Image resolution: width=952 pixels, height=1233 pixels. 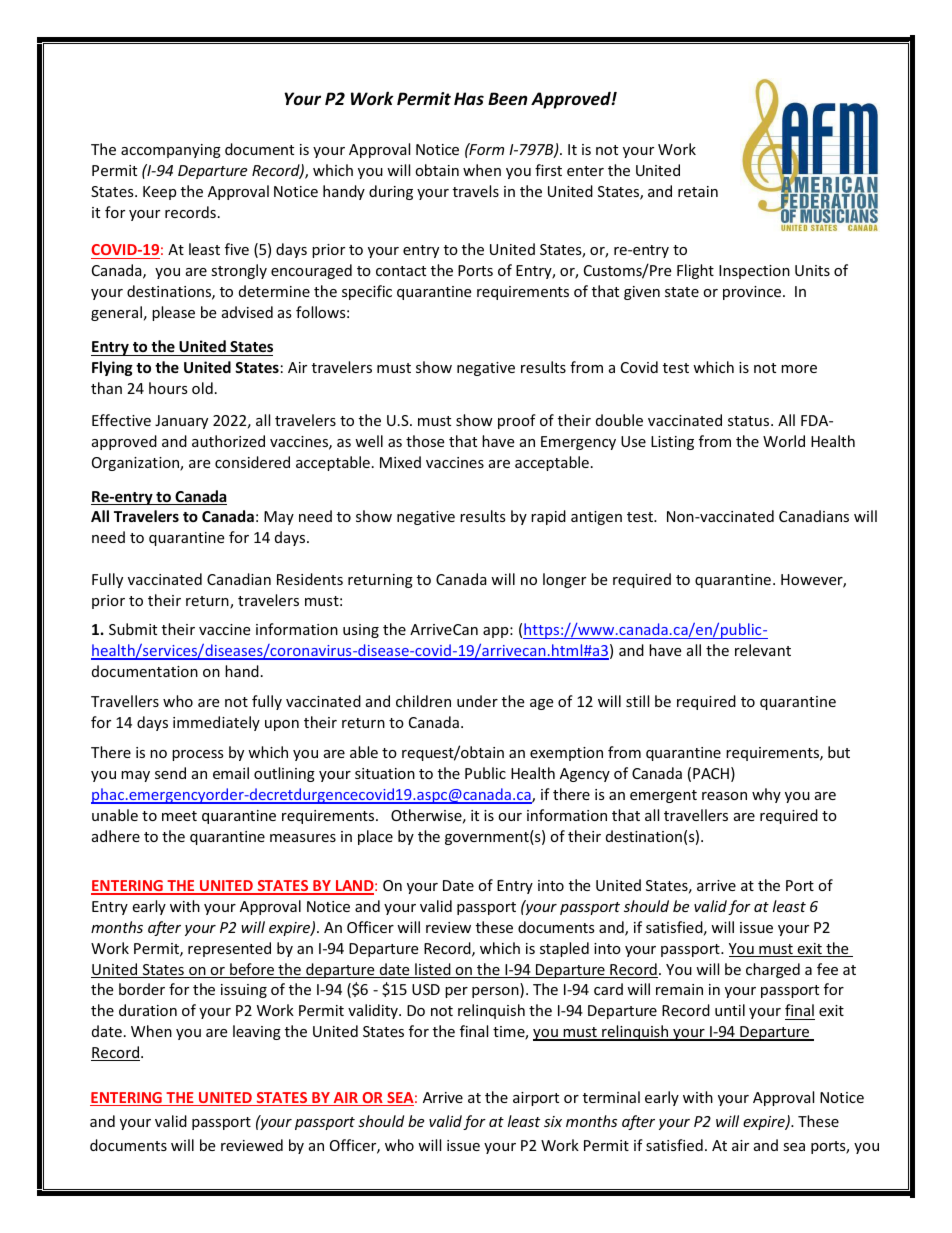 I want to click on retain, so click(x=698, y=191).
